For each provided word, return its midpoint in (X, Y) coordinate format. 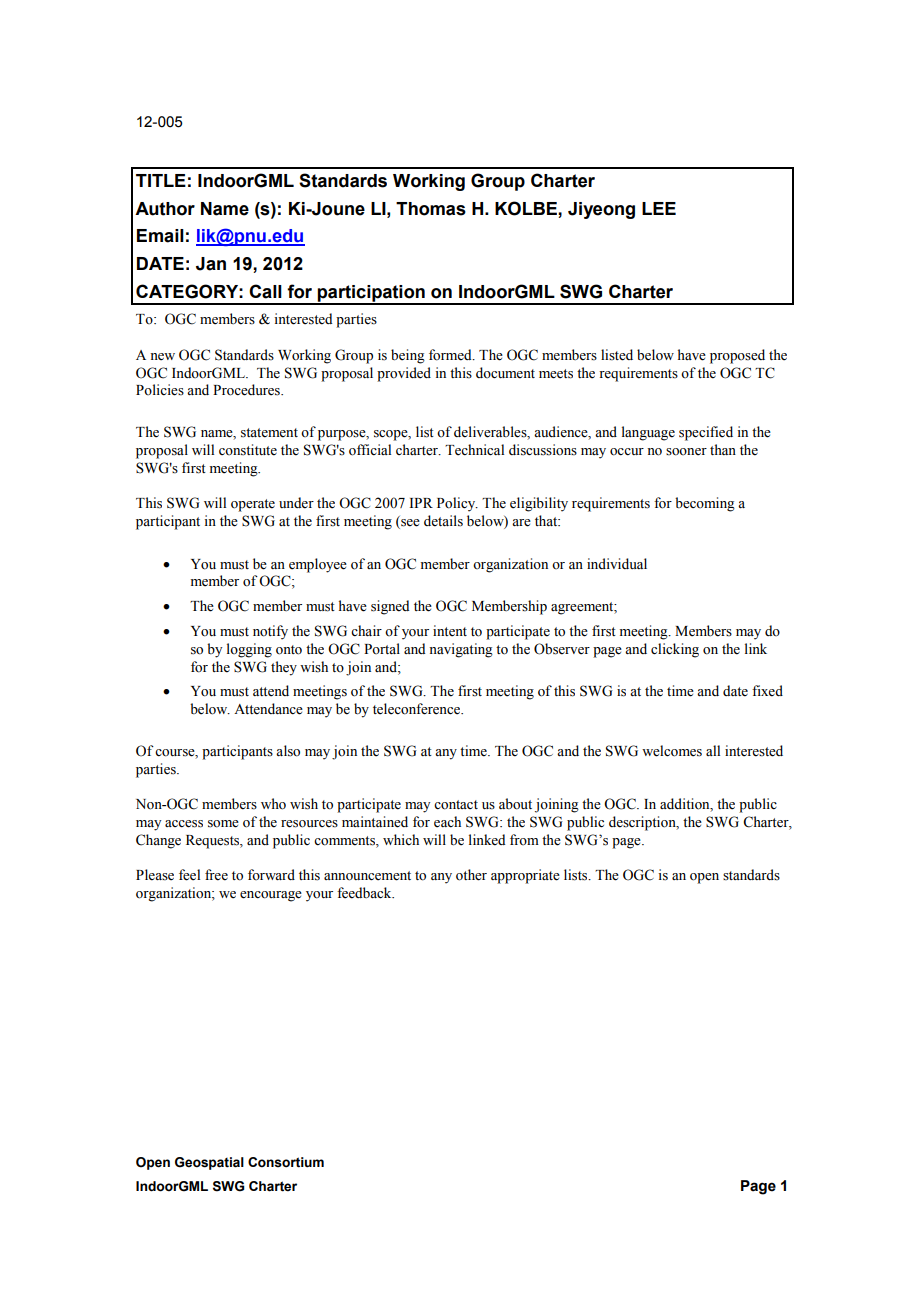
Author (165, 209)
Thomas (431, 209)
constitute (248, 450)
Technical (474, 450)
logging (249, 650)
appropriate (525, 876)
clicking (675, 650)
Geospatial (209, 1163)
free (216, 875)
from (524, 839)
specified (706, 433)
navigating (461, 650)
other (471, 875)
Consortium (286, 1162)
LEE (659, 208)
